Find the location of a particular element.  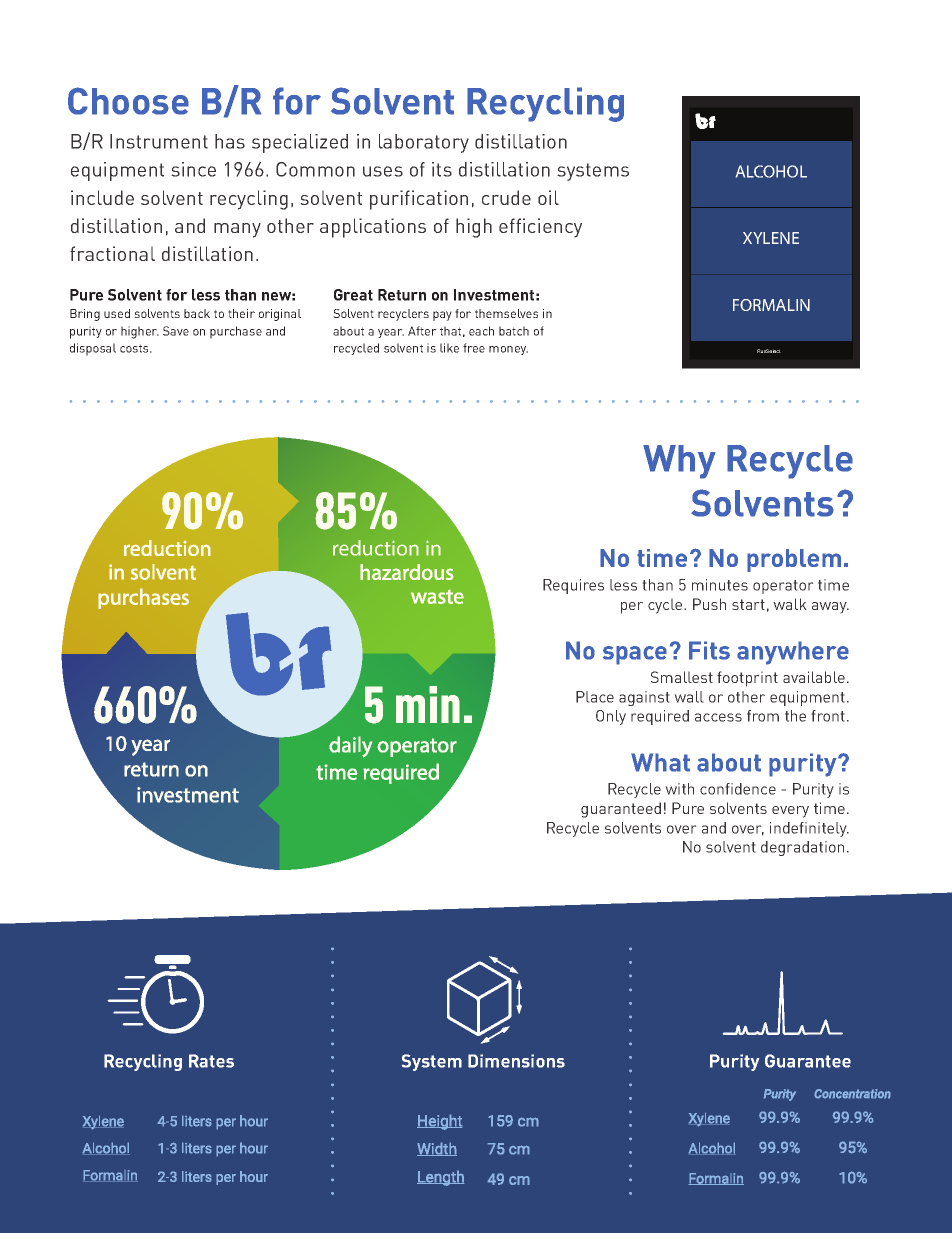

laboratory is located at coordinates (424, 143).
